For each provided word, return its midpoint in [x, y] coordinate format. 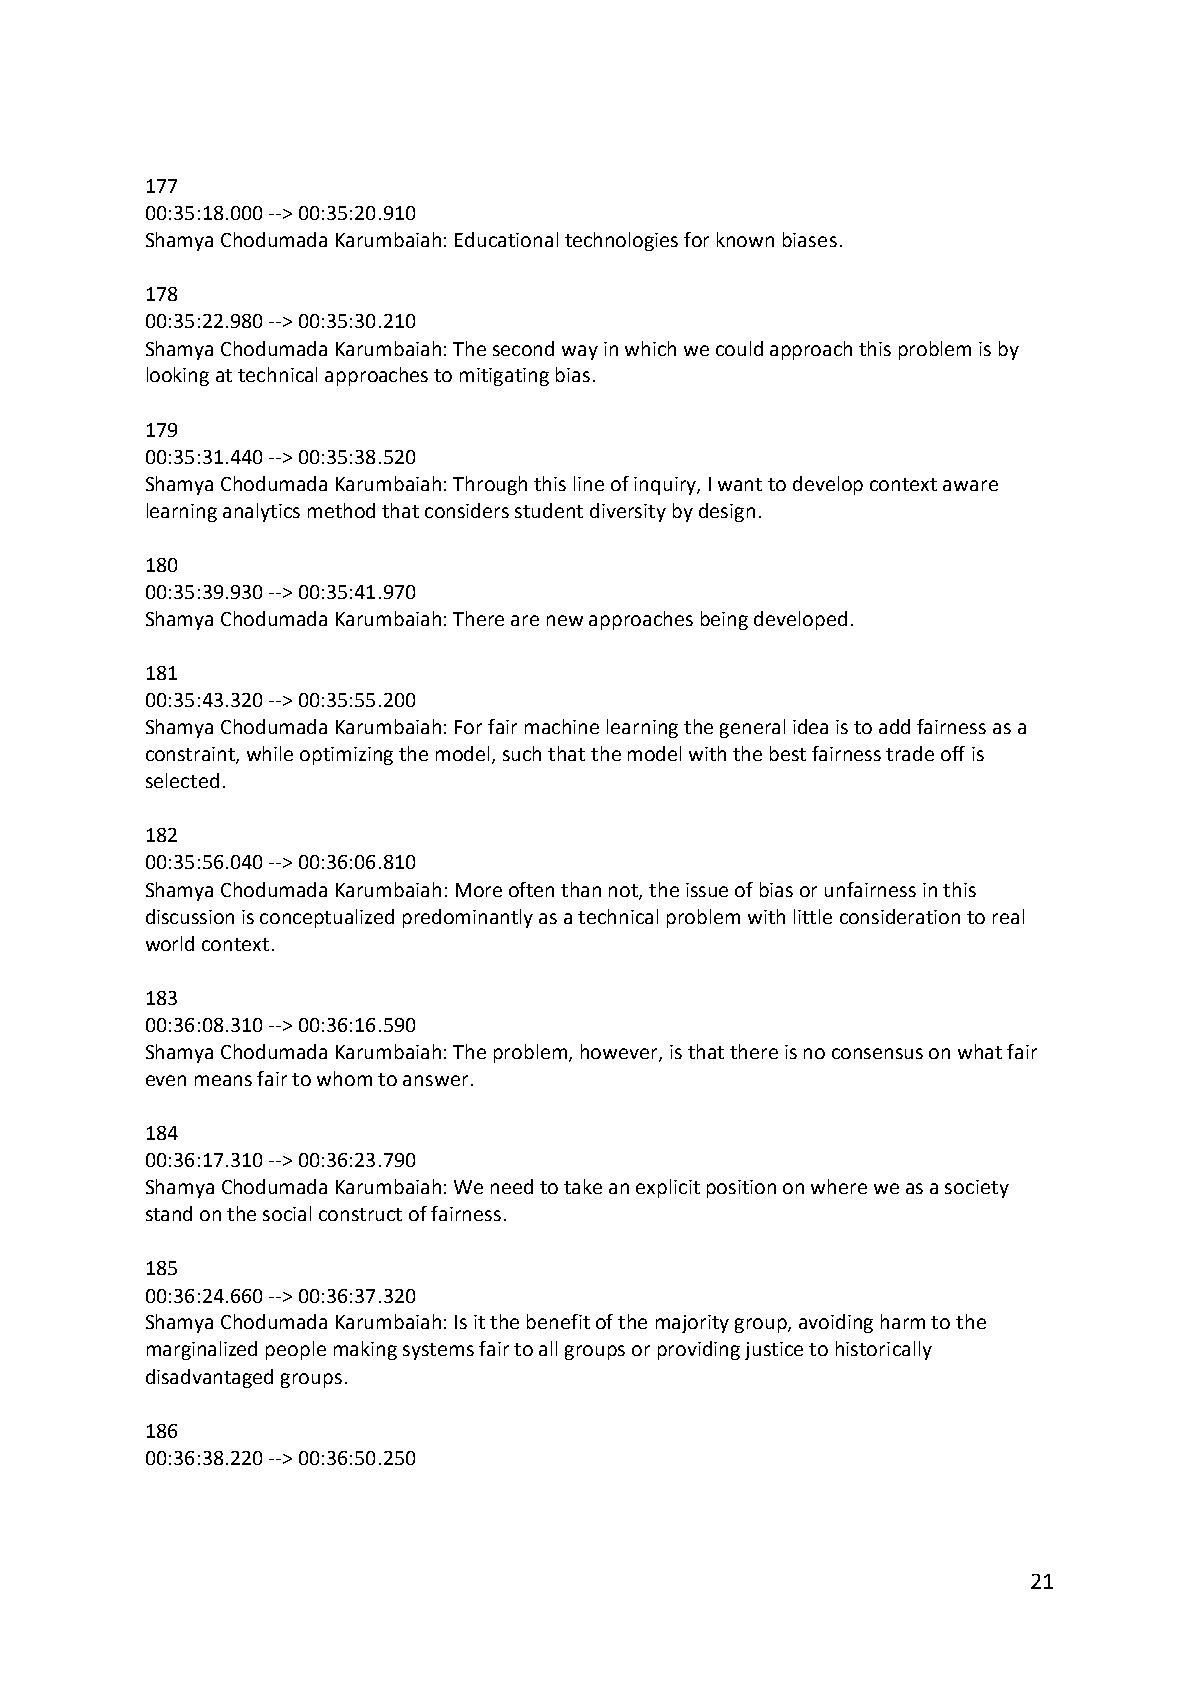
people [296, 1350]
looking [178, 376]
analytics [261, 512]
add [894, 726]
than [581, 889]
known [745, 239]
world [170, 943]
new [565, 620]
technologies [621, 241]
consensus [877, 1053]
